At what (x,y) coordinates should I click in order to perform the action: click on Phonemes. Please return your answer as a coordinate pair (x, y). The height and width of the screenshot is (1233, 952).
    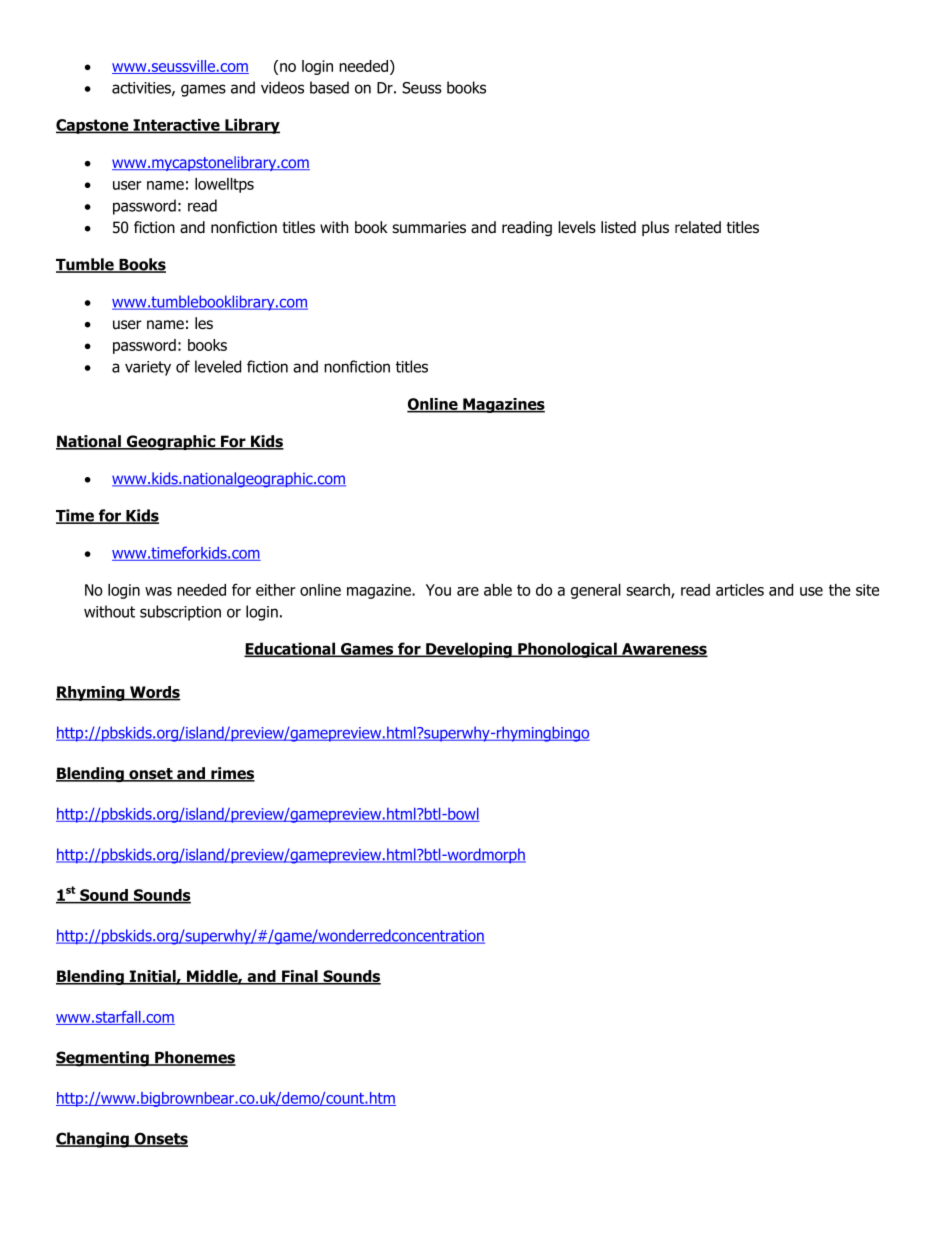
    Looking at the image, I should click on (194, 1058).
